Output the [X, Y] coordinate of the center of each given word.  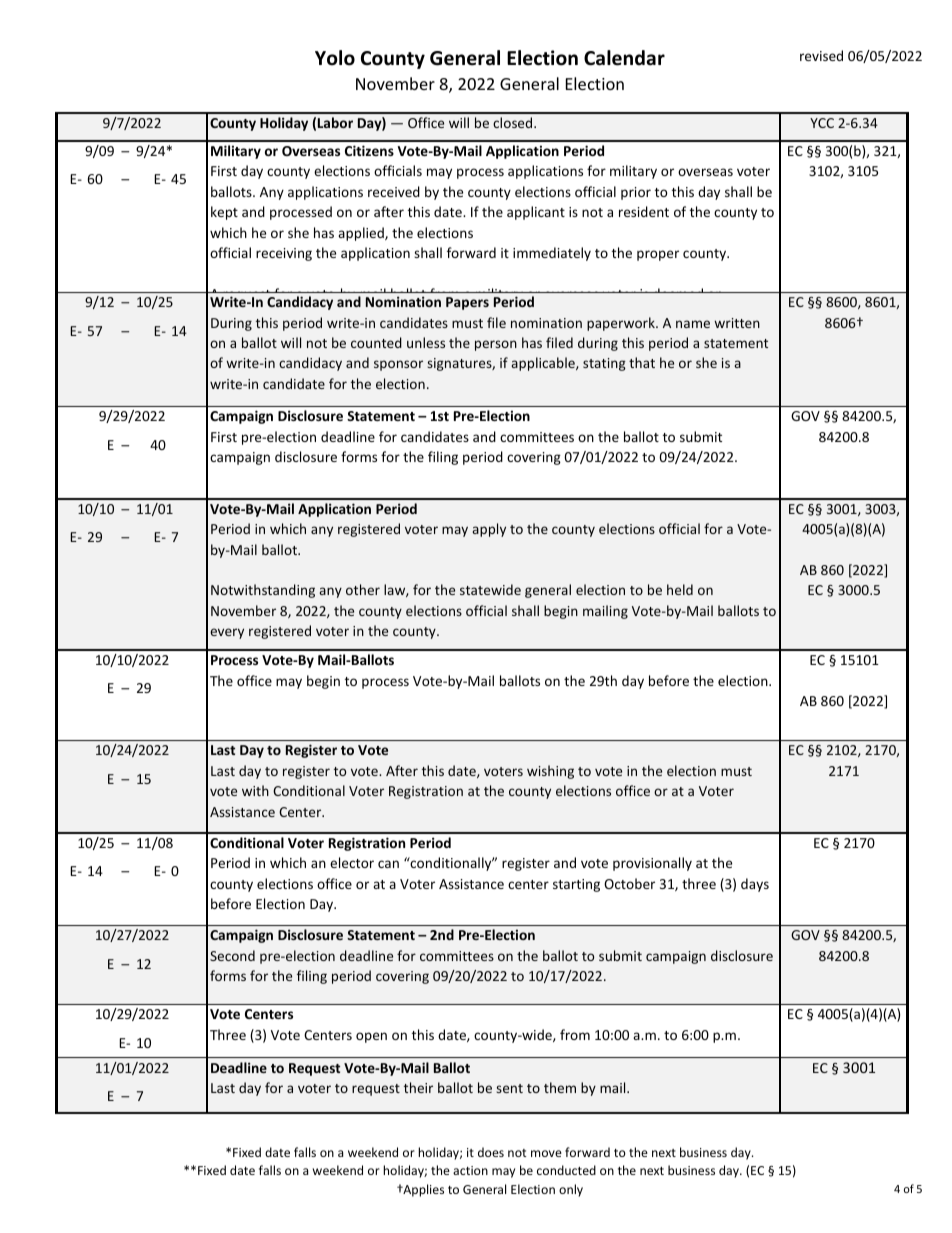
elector [352, 862]
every [227, 633]
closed [514, 122]
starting [576, 885]
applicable [544, 364]
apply [489, 530]
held [680, 589]
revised [821, 55]
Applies [422, 1190]
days [755, 885]
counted [376, 342]
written [737, 323]
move [546, 1153]
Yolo [335, 58]
